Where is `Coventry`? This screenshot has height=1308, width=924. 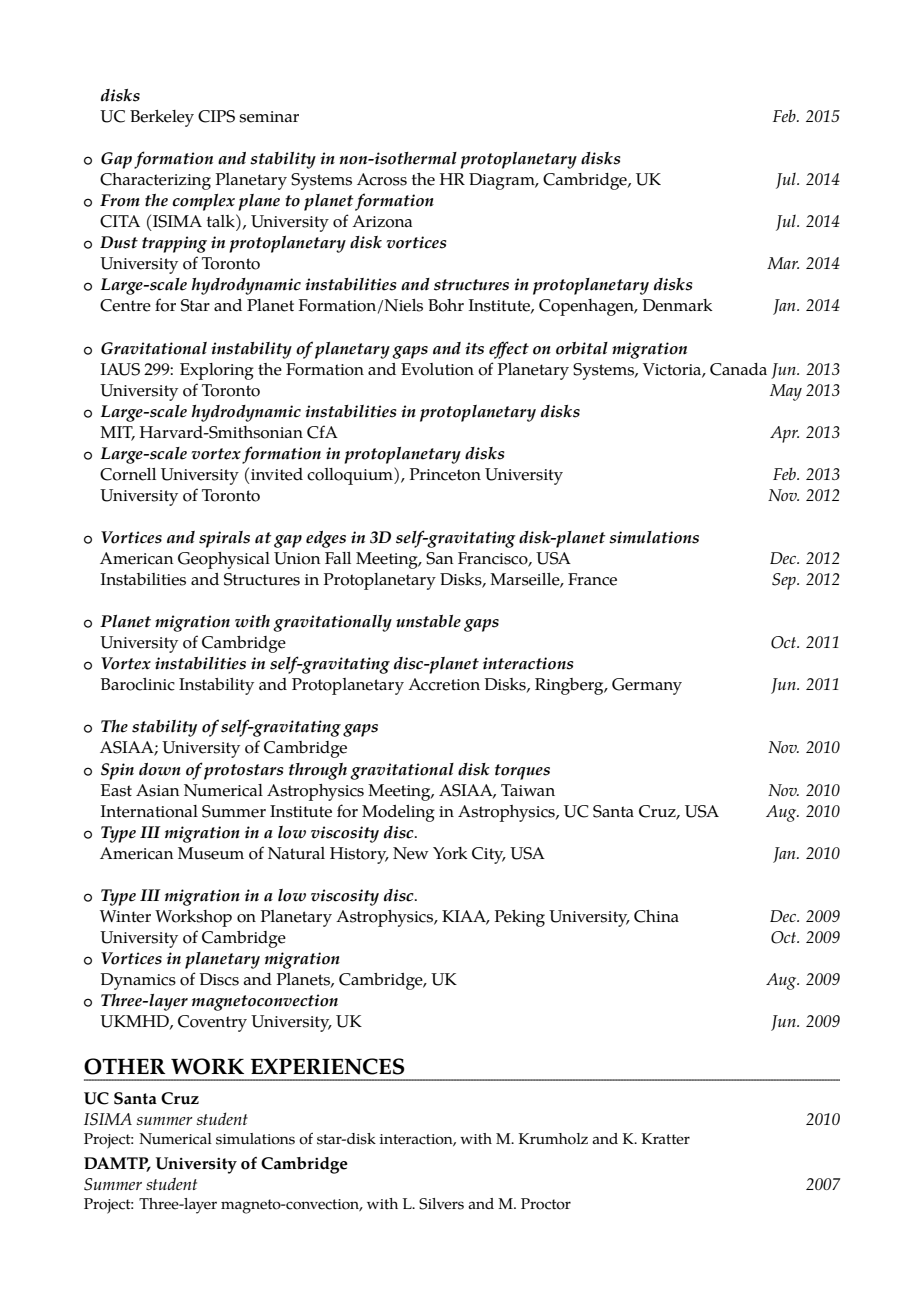 Coventry is located at coordinates (212, 1023).
